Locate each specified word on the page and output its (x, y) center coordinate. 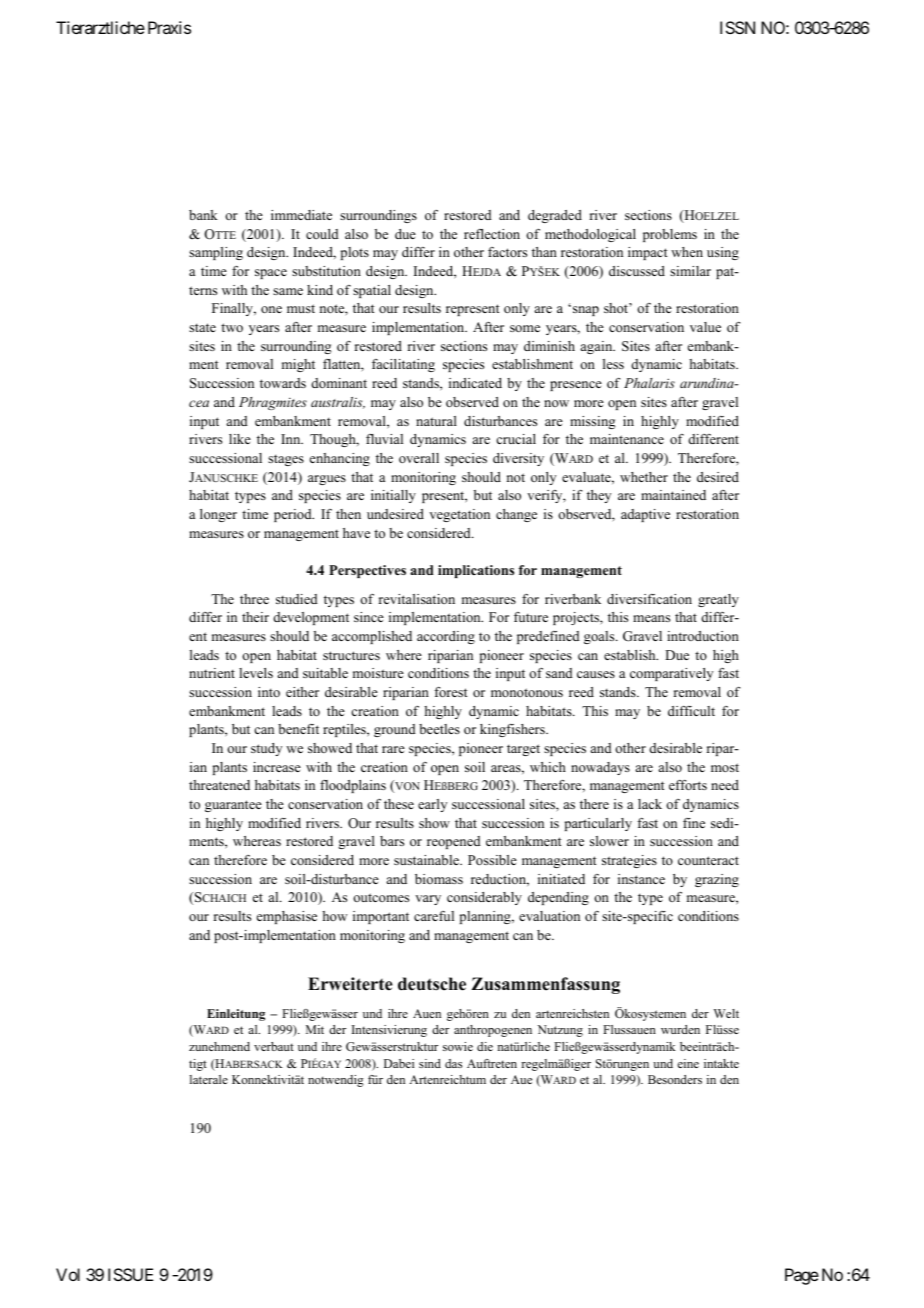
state (202, 327)
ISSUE (130, 1274)
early (432, 805)
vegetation (459, 515)
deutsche (432, 984)
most (725, 767)
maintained (673, 495)
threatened (219, 785)
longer (218, 515)
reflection (492, 234)
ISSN (737, 27)
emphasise (287, 917)
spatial (372, 291)
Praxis (169, 27)
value (705, 327)
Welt (726, 1013)
